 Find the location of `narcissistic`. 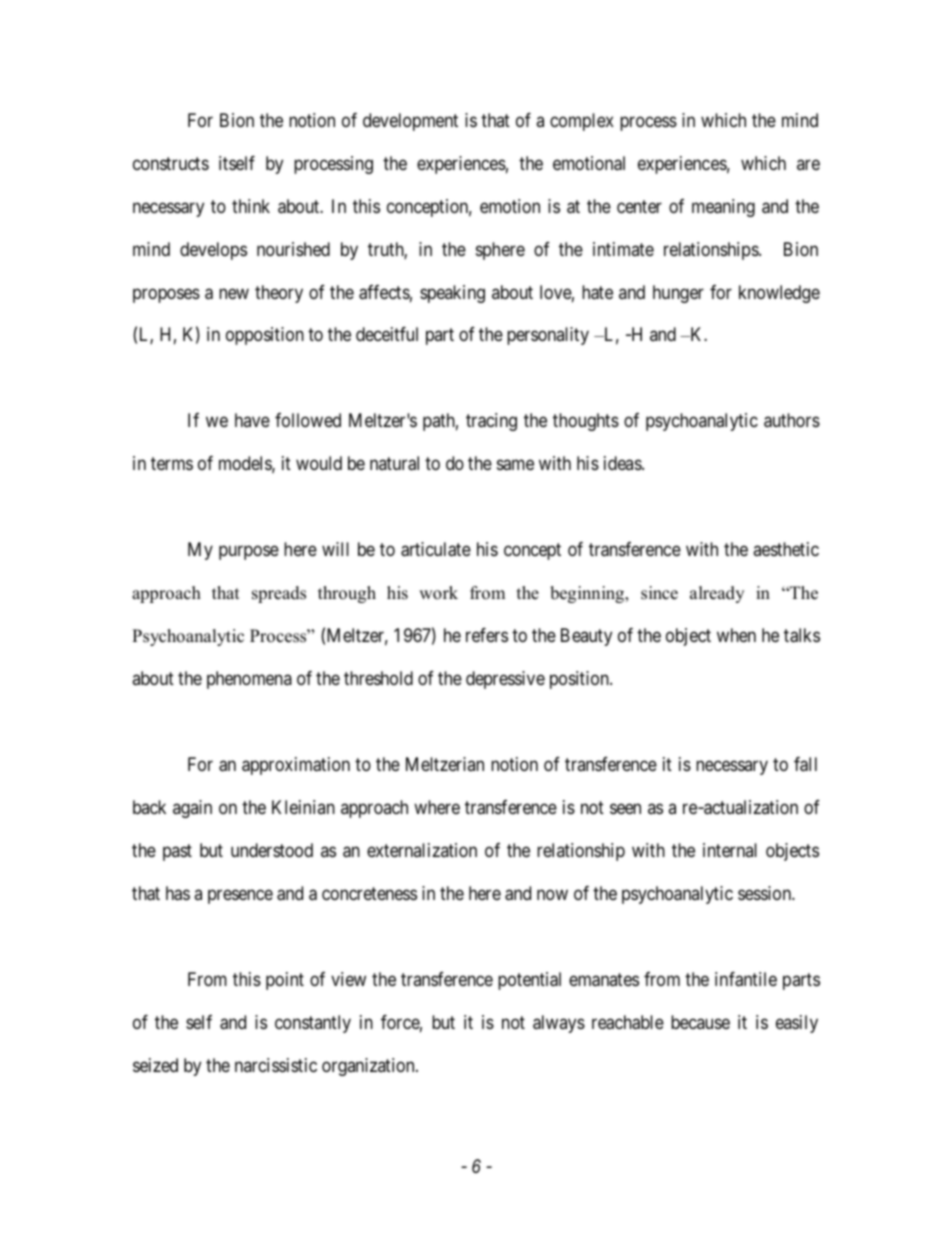

narcissistic is located at coordinates (276, 1065).
